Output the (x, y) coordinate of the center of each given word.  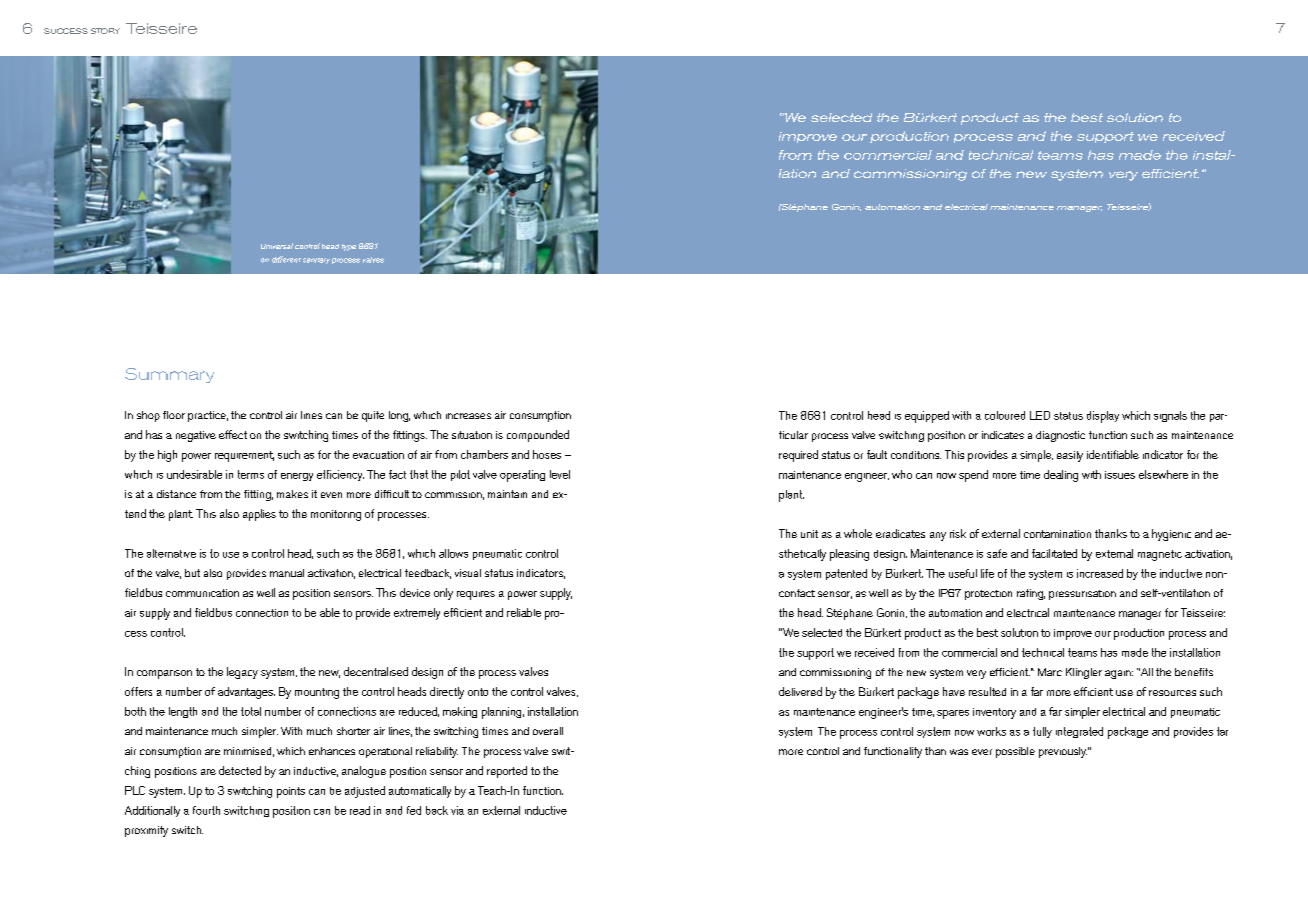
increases (468, 416)
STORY (105, 31)
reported (507, 772)
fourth (206, 810)
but (192, 573)
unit (809, 534)
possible (1015, 752)
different (286, 259)
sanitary (316, 261)
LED (1040, 415)
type (349, 247)
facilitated (1054, 553)
